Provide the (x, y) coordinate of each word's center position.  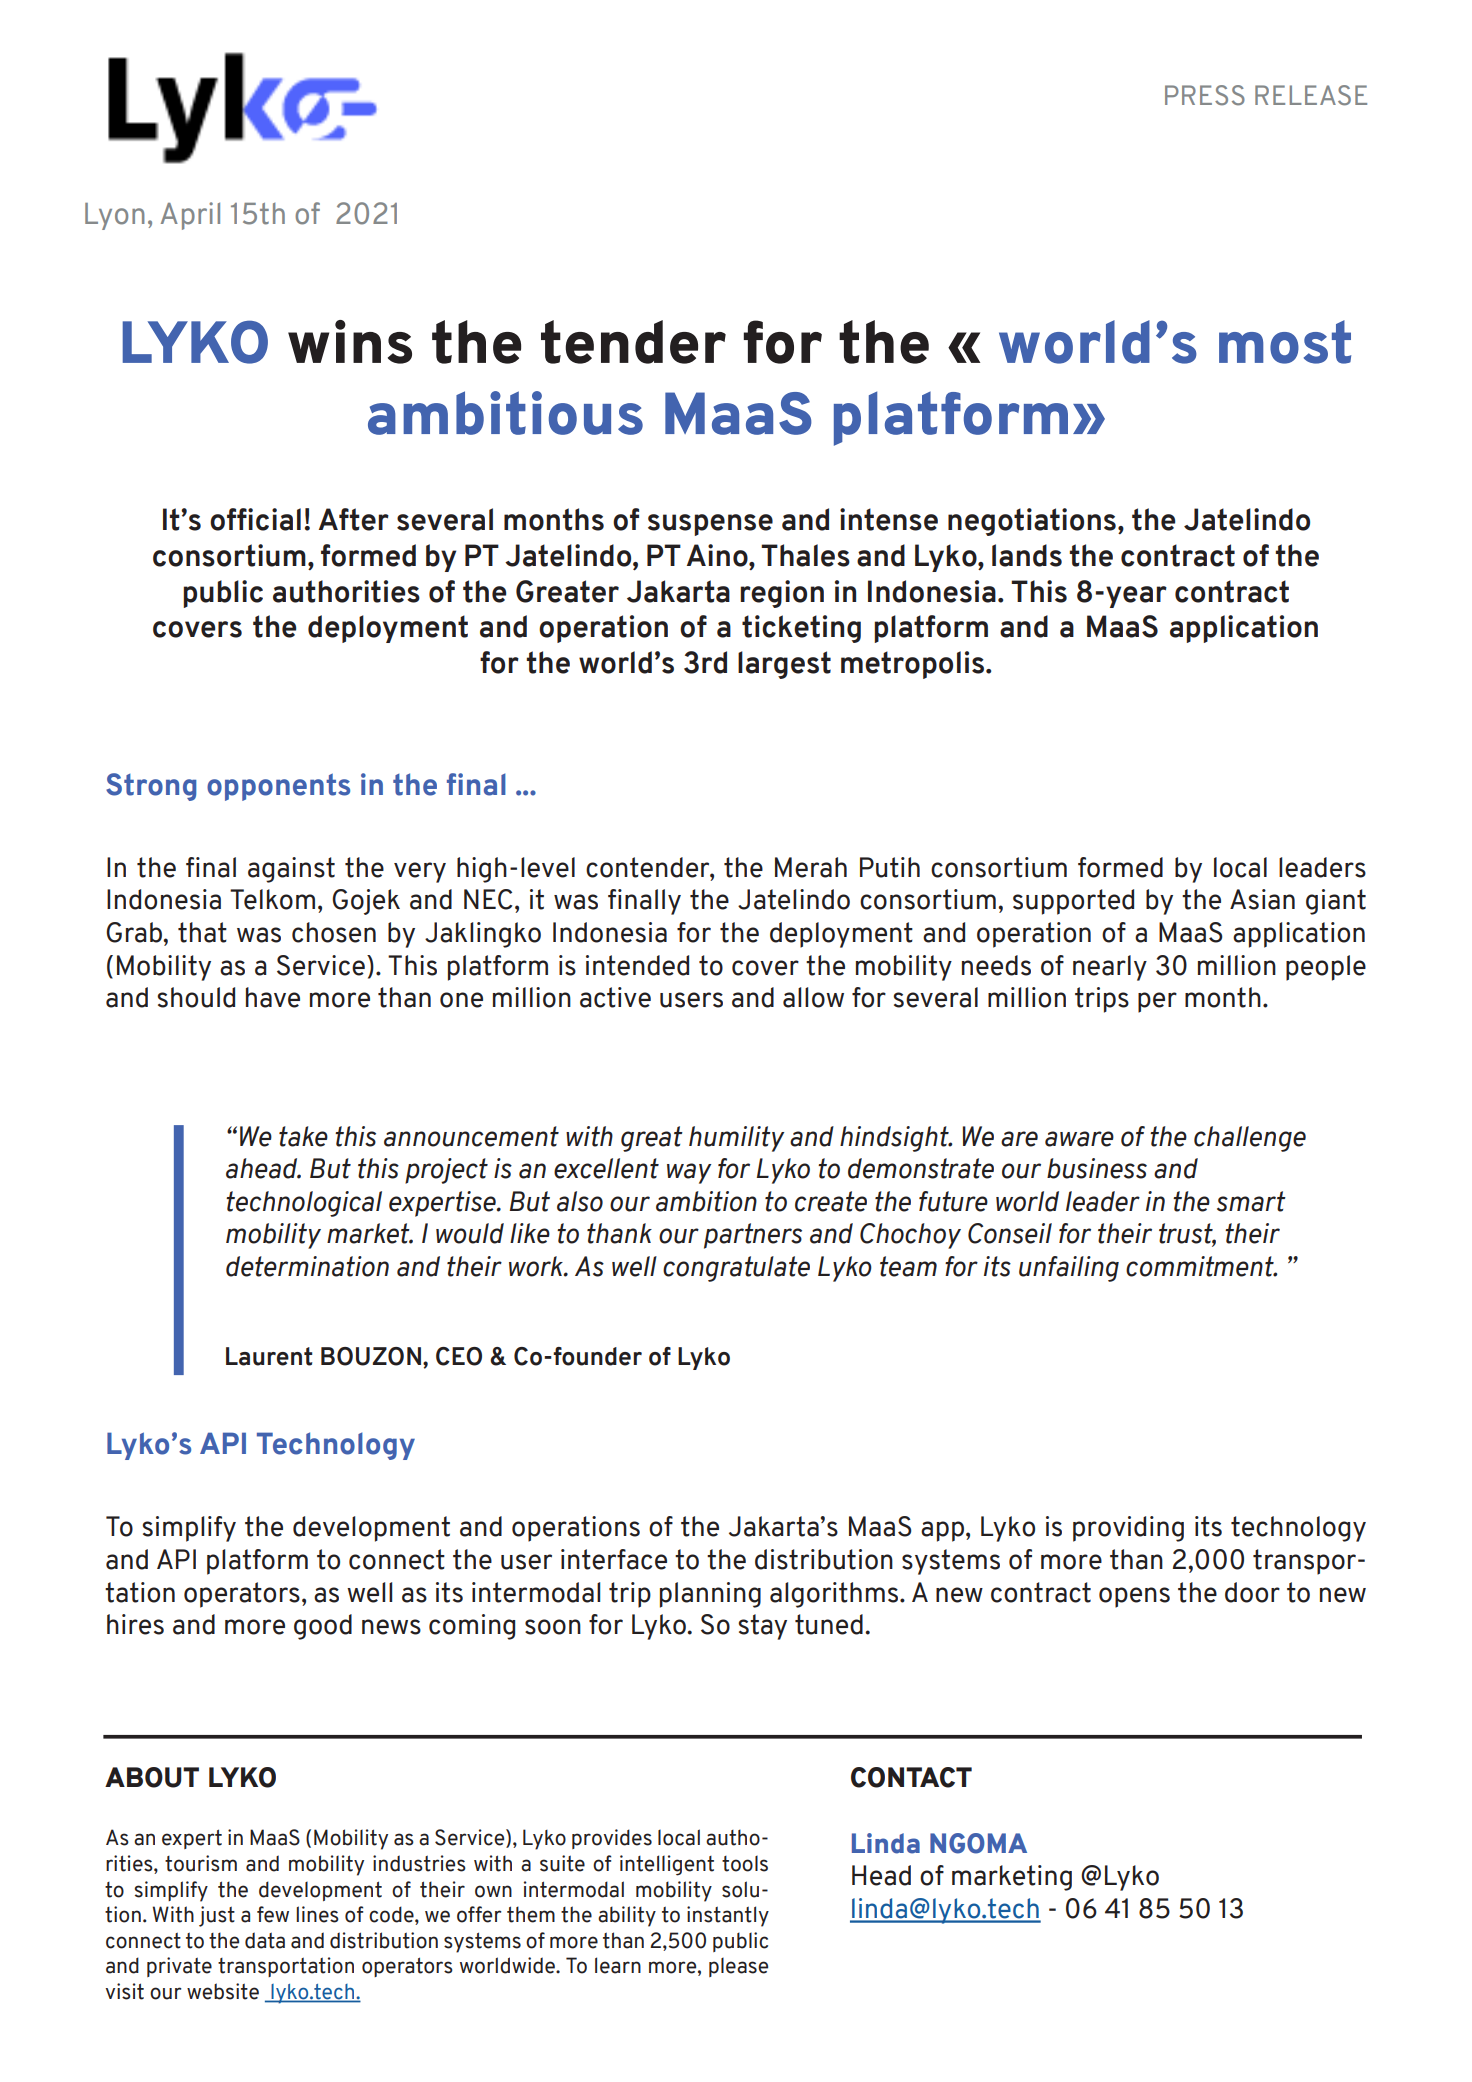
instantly (728, 1916)
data (265, 1940)
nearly (1110, 968)
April (190, 216)
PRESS (1205, 95)
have (273, 997)
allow (813, 997)
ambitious (505, 413)
